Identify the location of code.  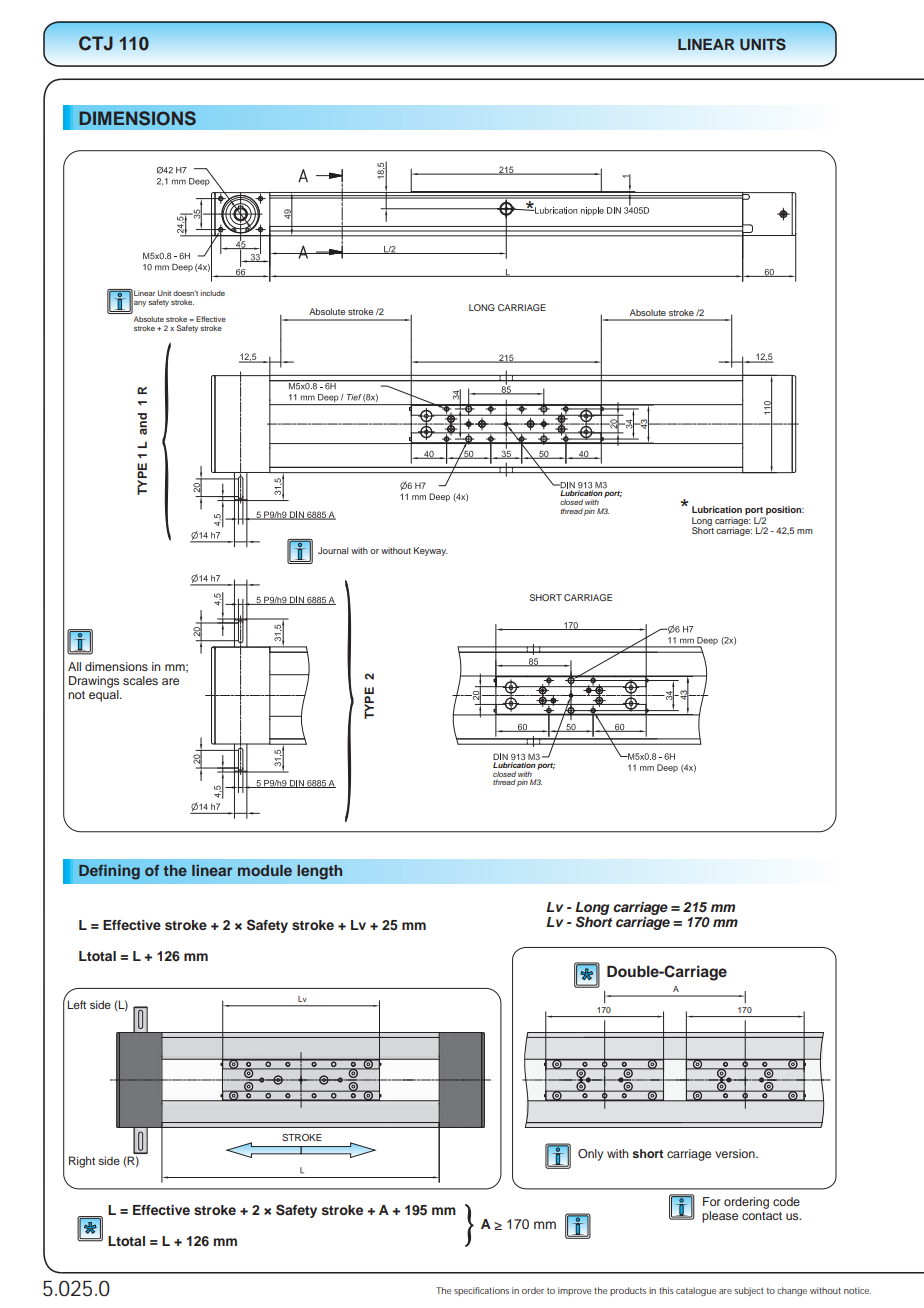
(786, 1201).
